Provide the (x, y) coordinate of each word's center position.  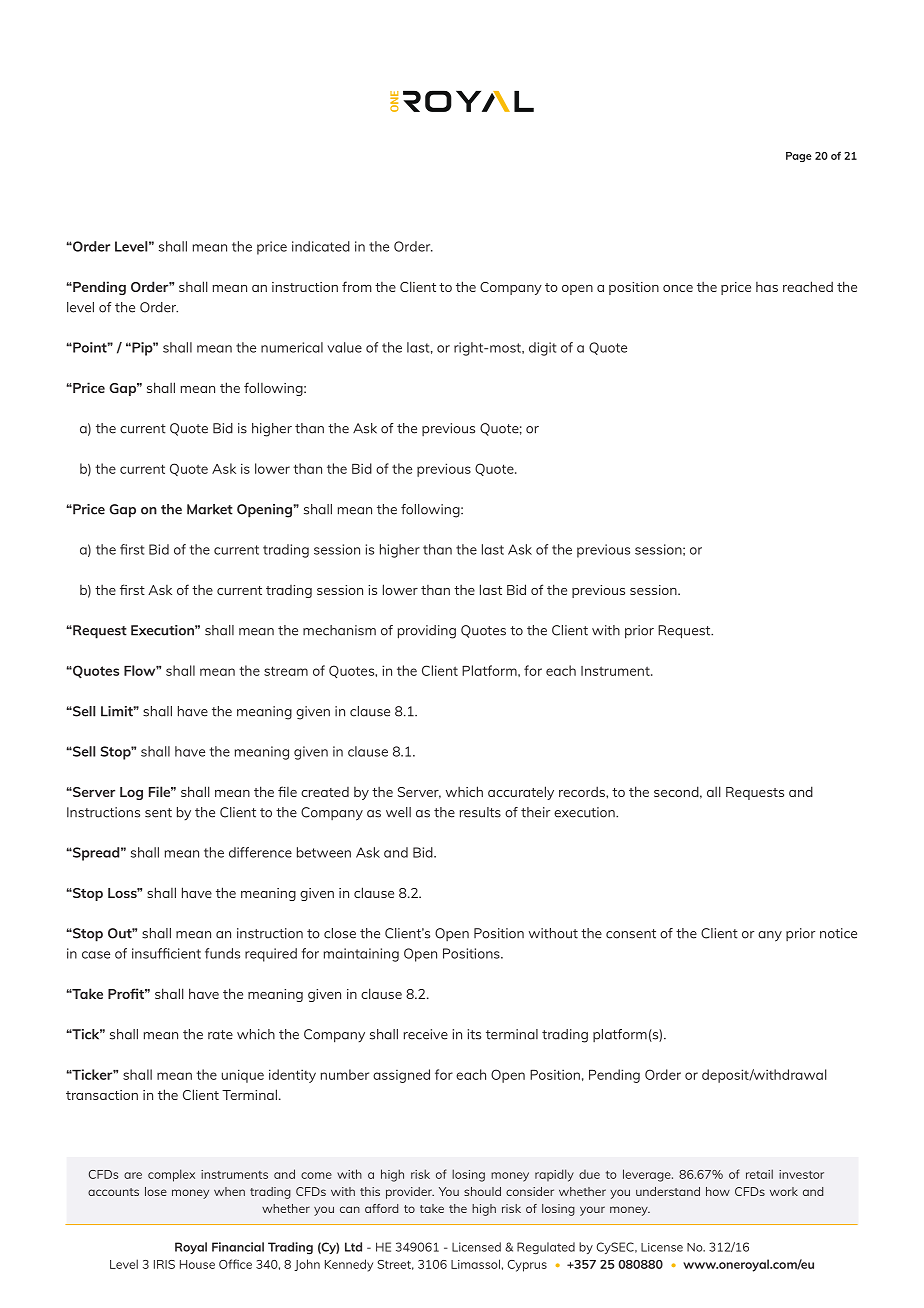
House (197, 1264)
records (583, 791)
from (357, 286)
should (482, 1191)
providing (427, 632)
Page (799, 157)
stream (286, 671)
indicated (321, 246)
